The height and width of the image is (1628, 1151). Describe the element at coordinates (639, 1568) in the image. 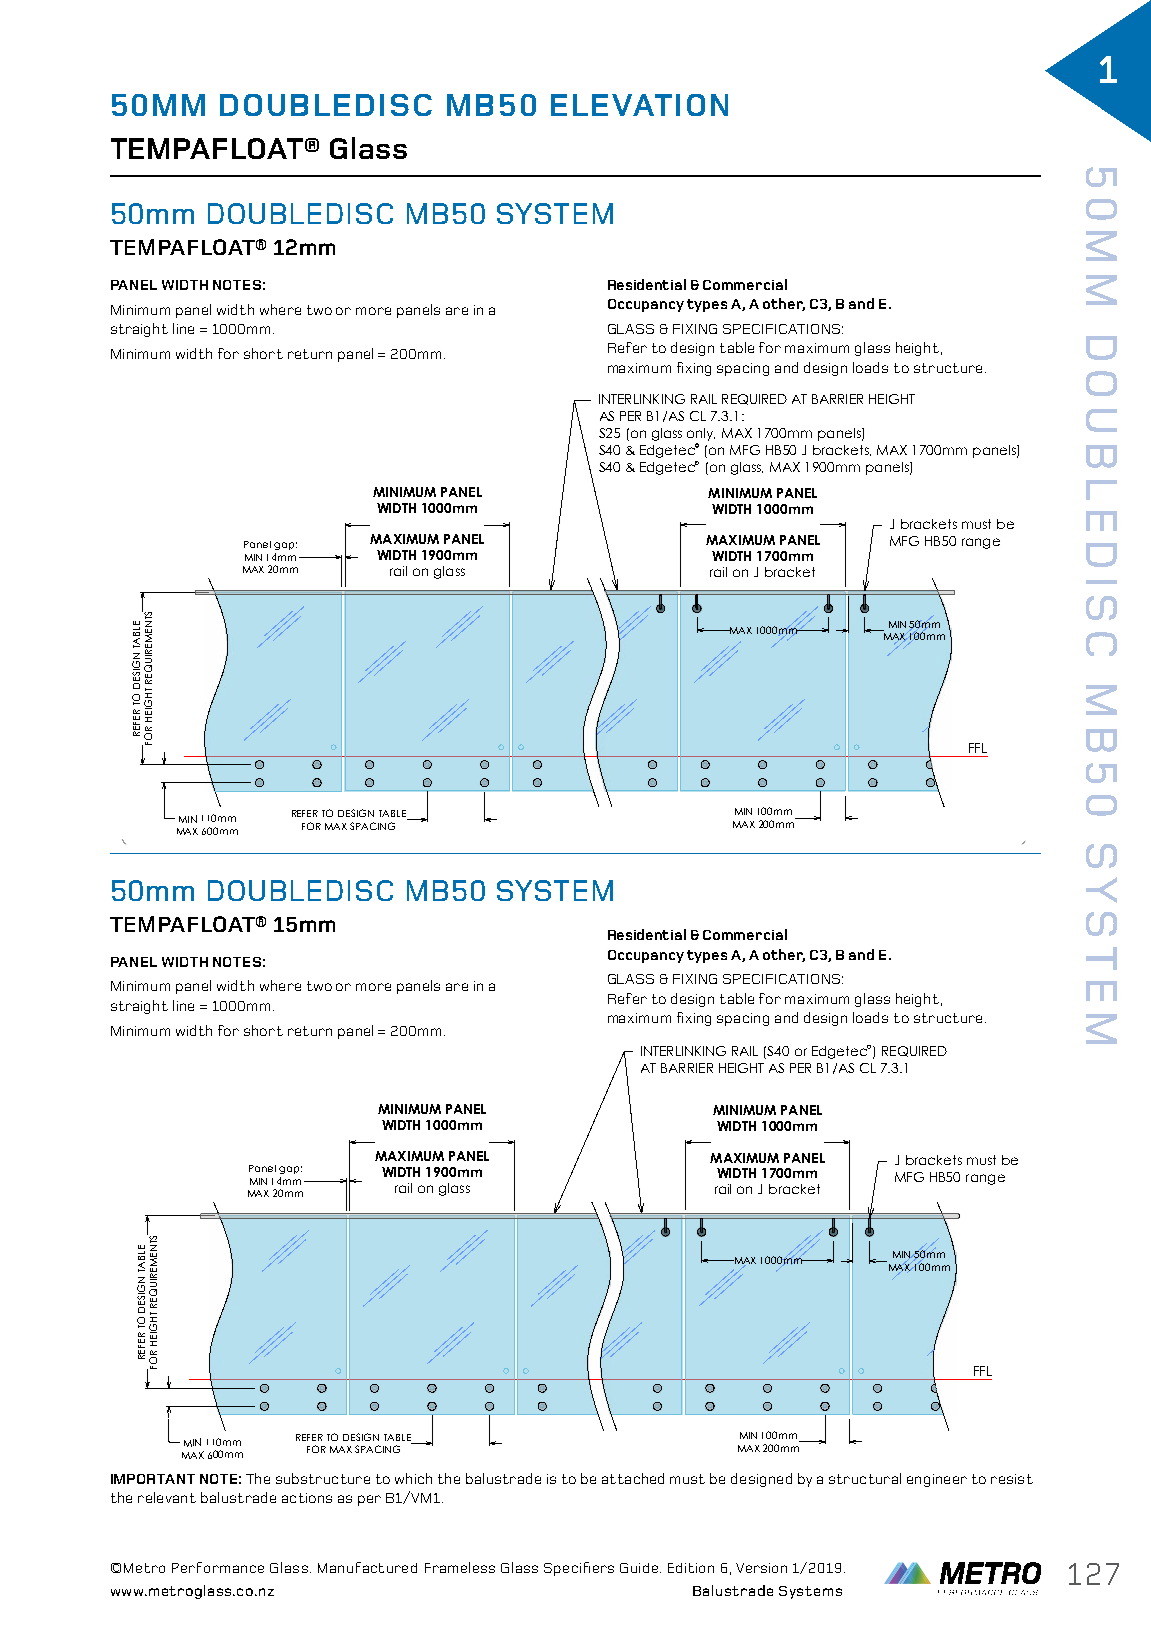

I see `Guide` at that location.
